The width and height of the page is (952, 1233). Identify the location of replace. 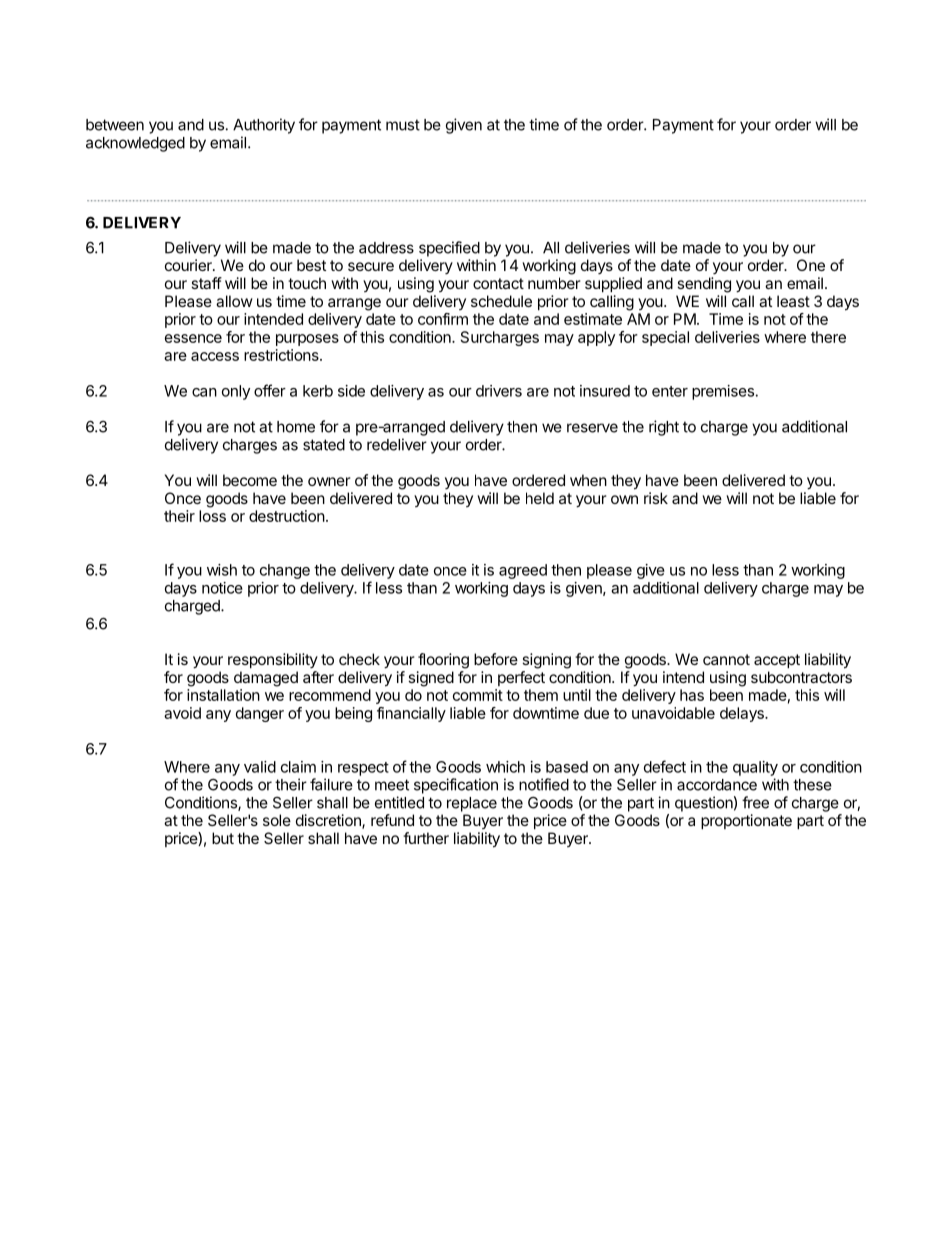
(472, 804).
